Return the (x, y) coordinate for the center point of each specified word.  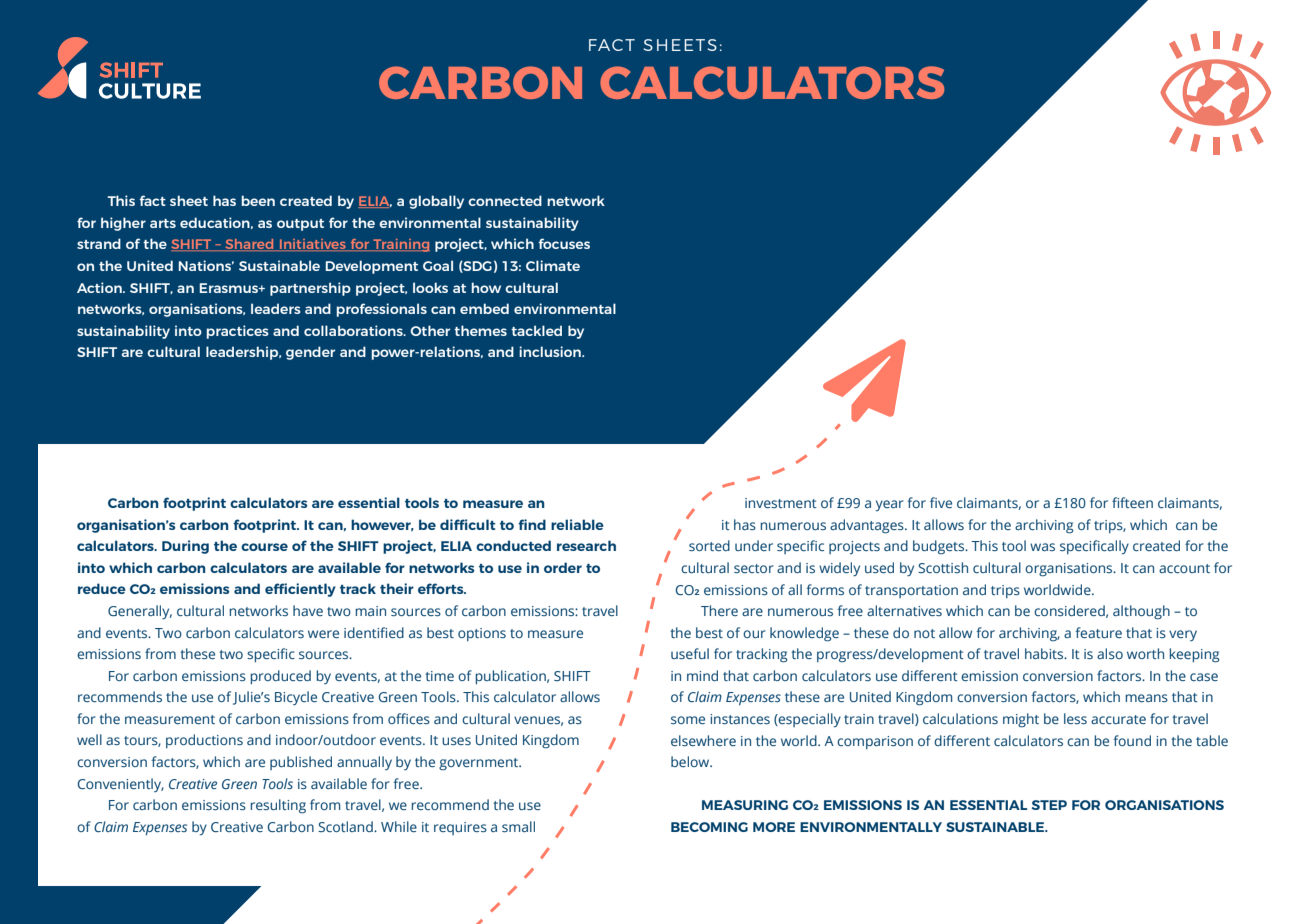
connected (505, 200)
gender (310, 353)
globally (436, 202)
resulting (278, 806)
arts (163, 223)
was (1042, 547)
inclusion (551, 351)
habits (1045, 653)
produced (280, 677)
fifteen (1132, 502)
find (532, 524)
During (185, 547)
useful (690, 653)
